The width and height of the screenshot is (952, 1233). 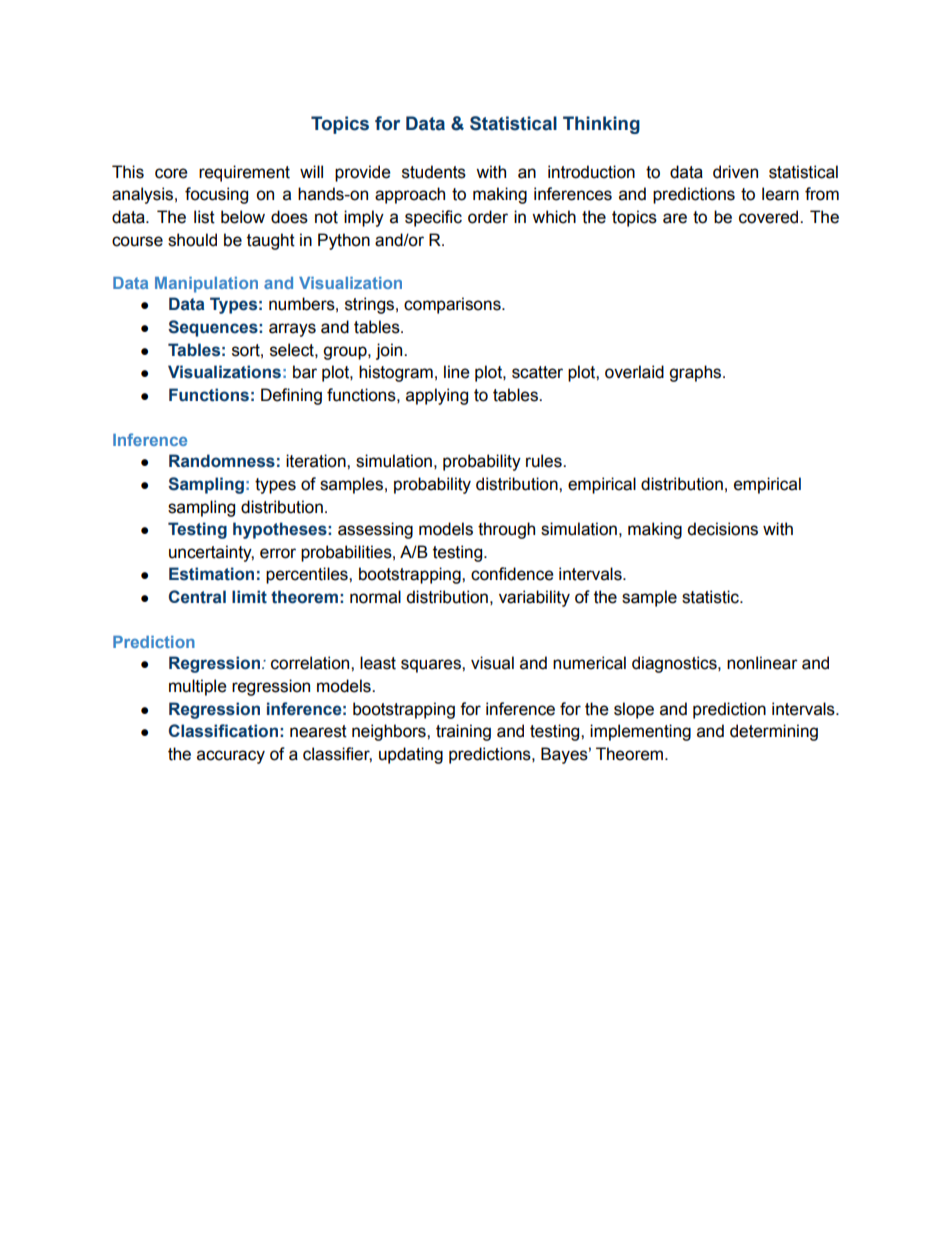 What do you see at coordinates (223, 731) in the screenshot?
I see `Classification` at bounding box center [223, 731].
